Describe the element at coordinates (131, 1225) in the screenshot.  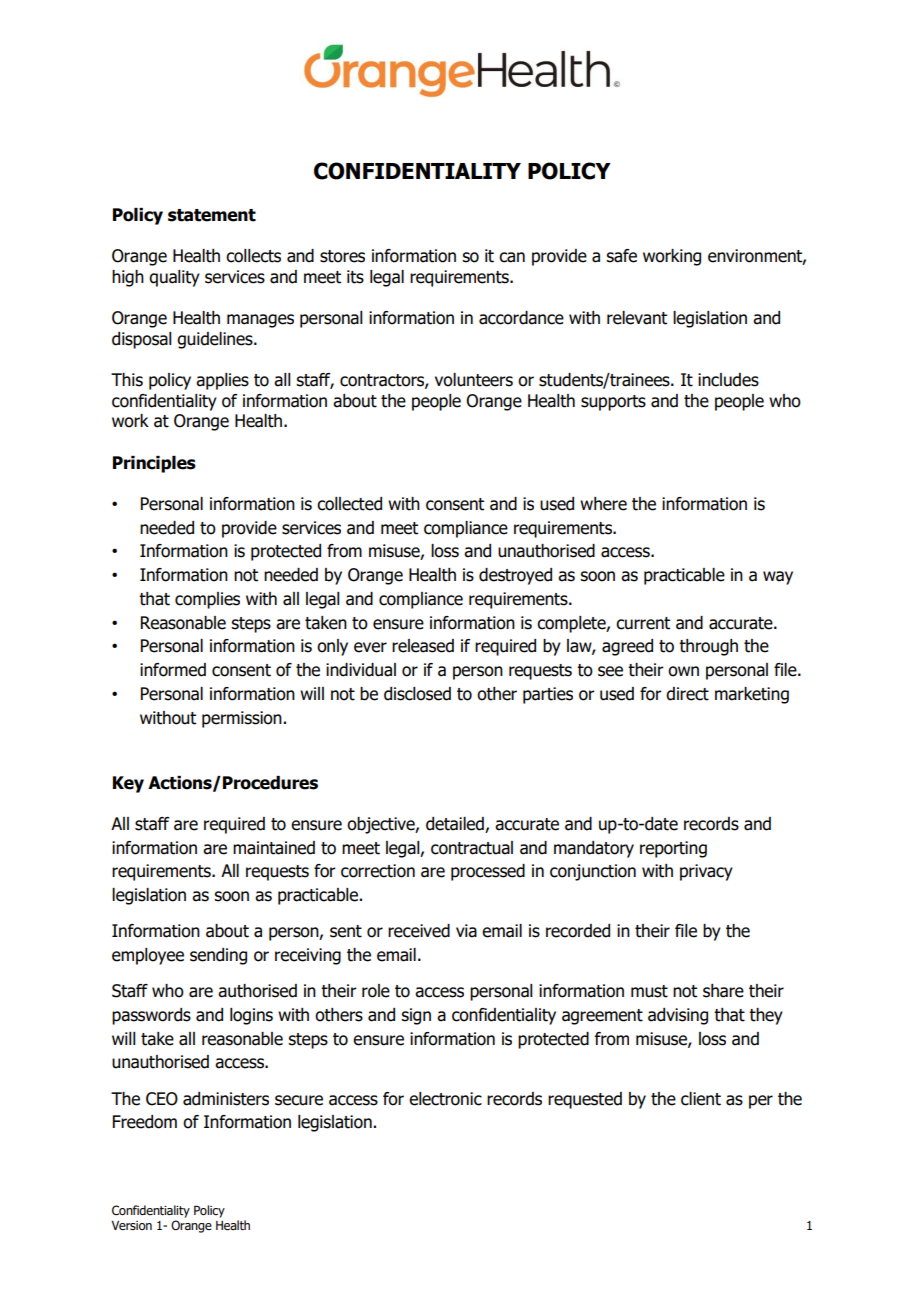
I see `Version` at that location.
